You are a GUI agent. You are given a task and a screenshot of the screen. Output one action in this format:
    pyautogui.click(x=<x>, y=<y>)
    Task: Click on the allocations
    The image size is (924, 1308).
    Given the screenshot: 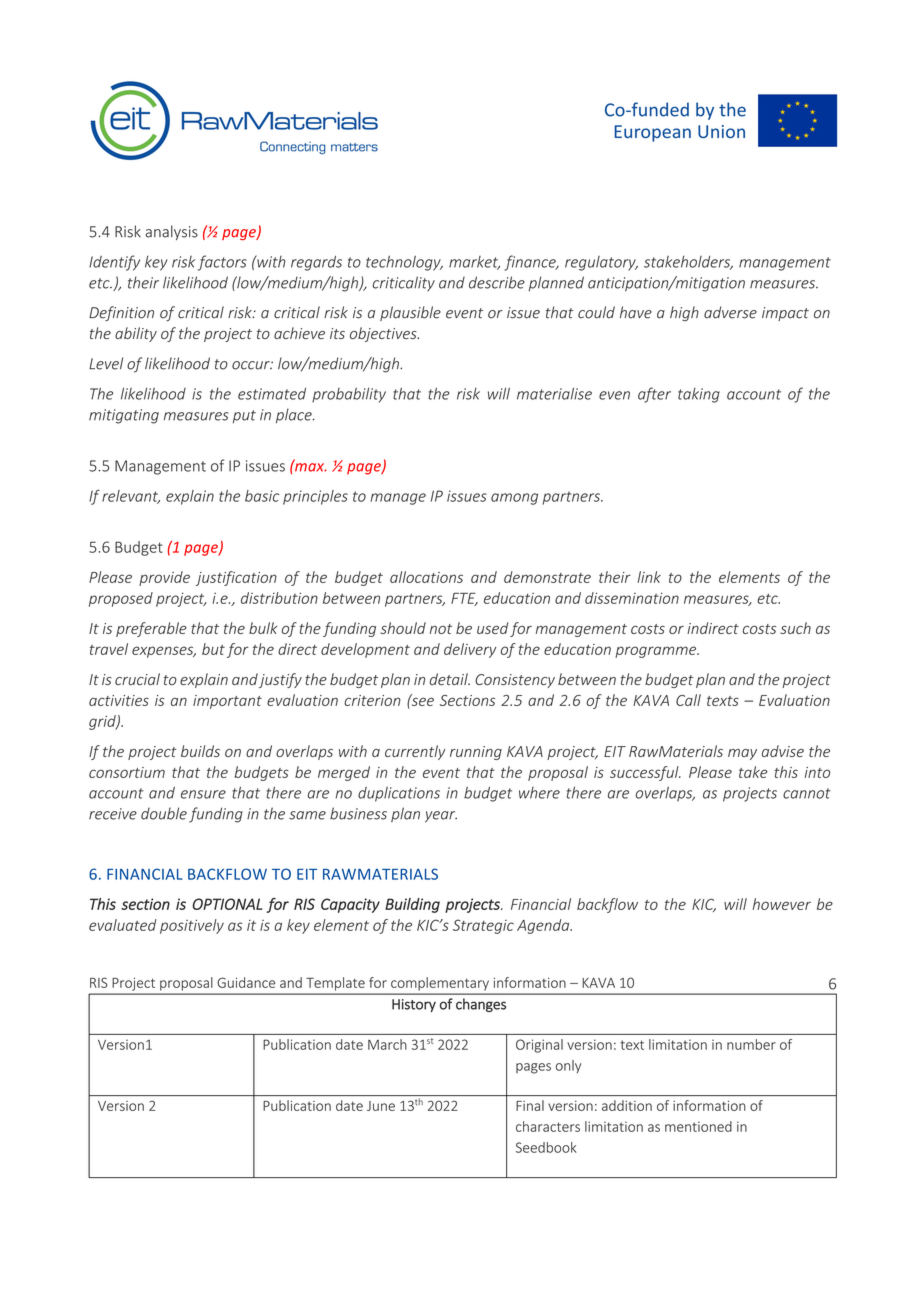 What is the action you would take?
    pyautogui.click(x=426, y=577)
